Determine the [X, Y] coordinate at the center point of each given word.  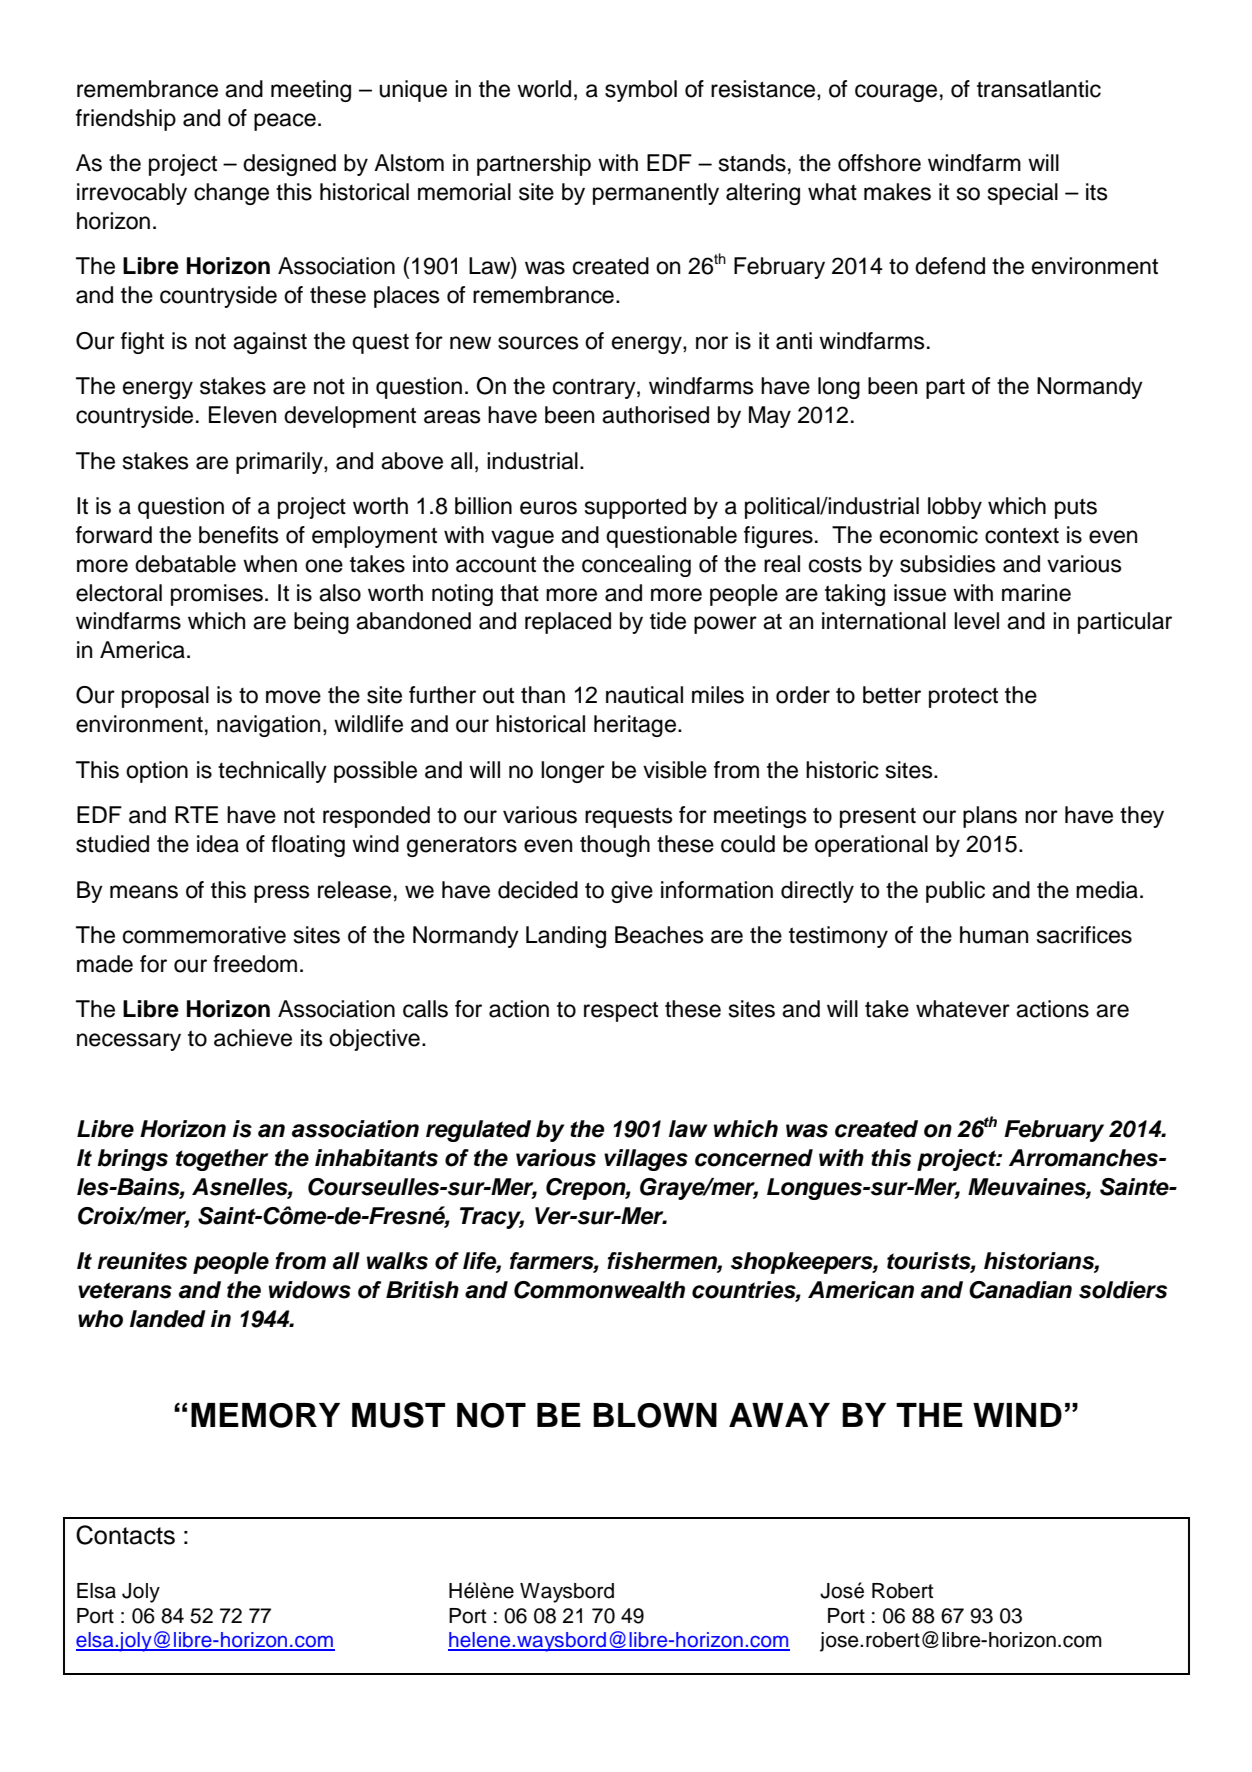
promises [217, 595]
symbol [641, 91]
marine [1036, 593]
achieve [253, 1038]
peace [285, 122]
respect [621, 1011]
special [1023, 194]
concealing [636, 566]
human [994, 935]
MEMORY [265, 1415]
